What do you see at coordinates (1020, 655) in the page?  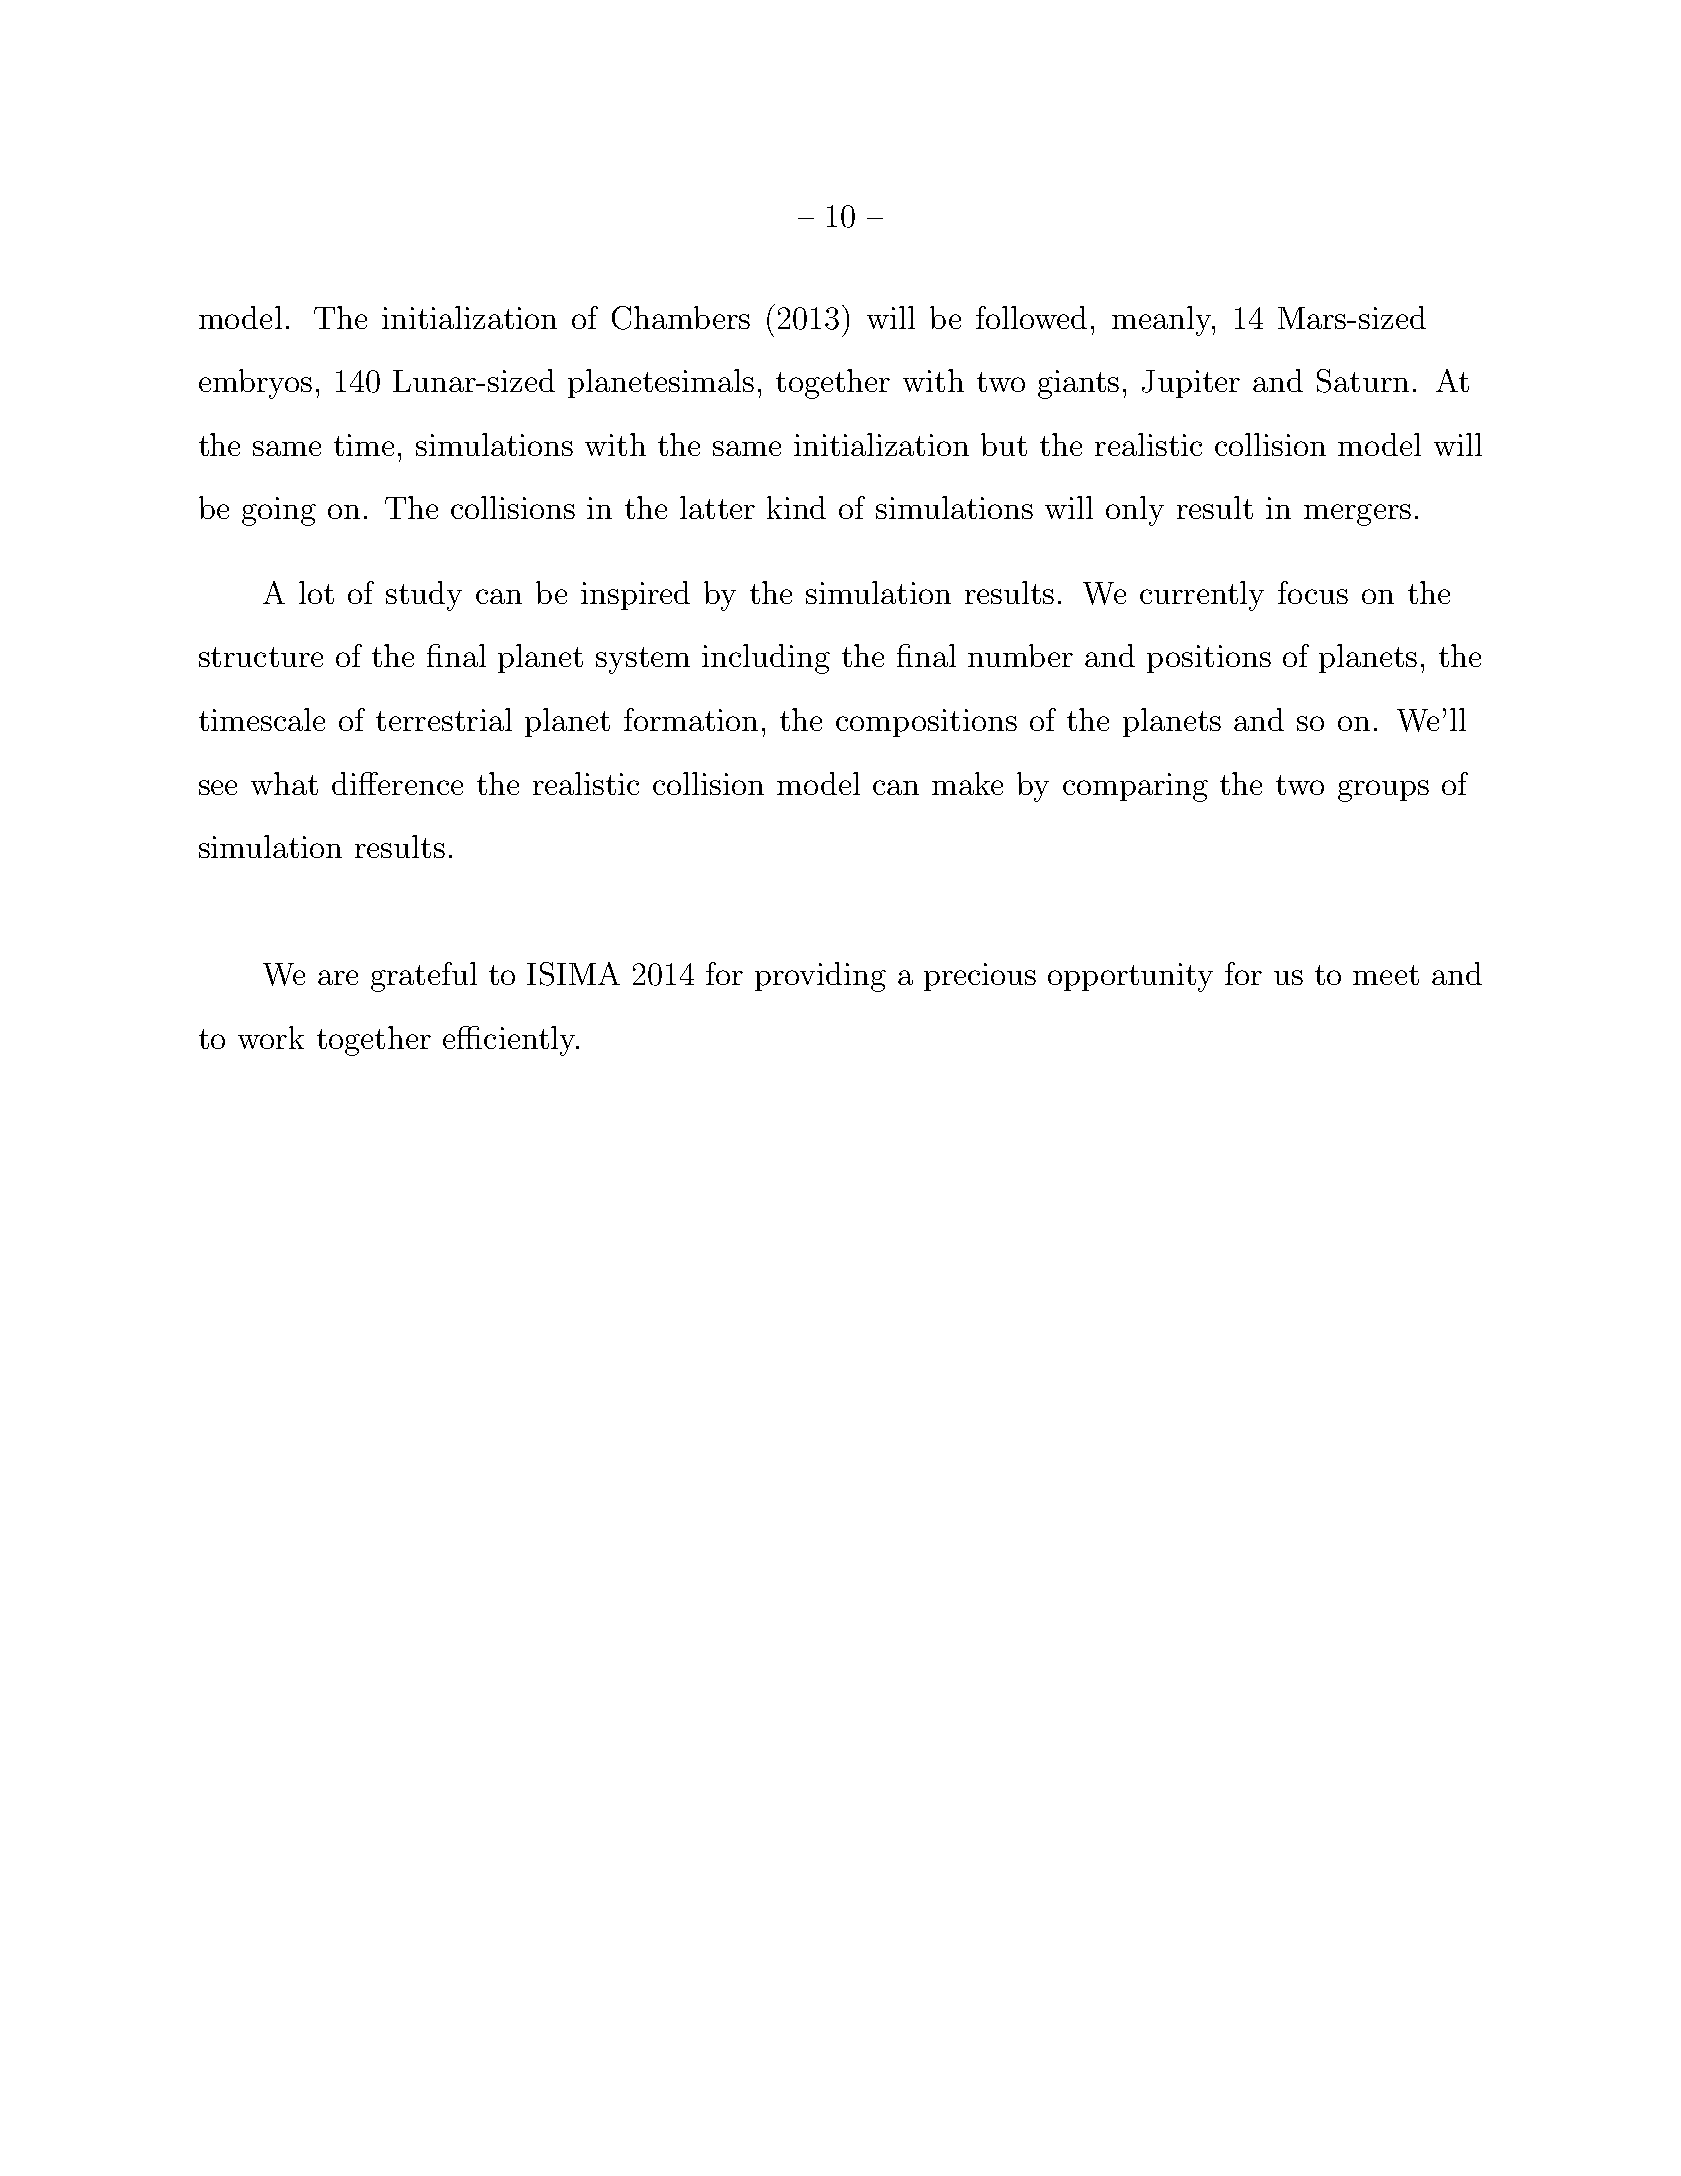 I see `number` at bounding box center [1020, 655].
